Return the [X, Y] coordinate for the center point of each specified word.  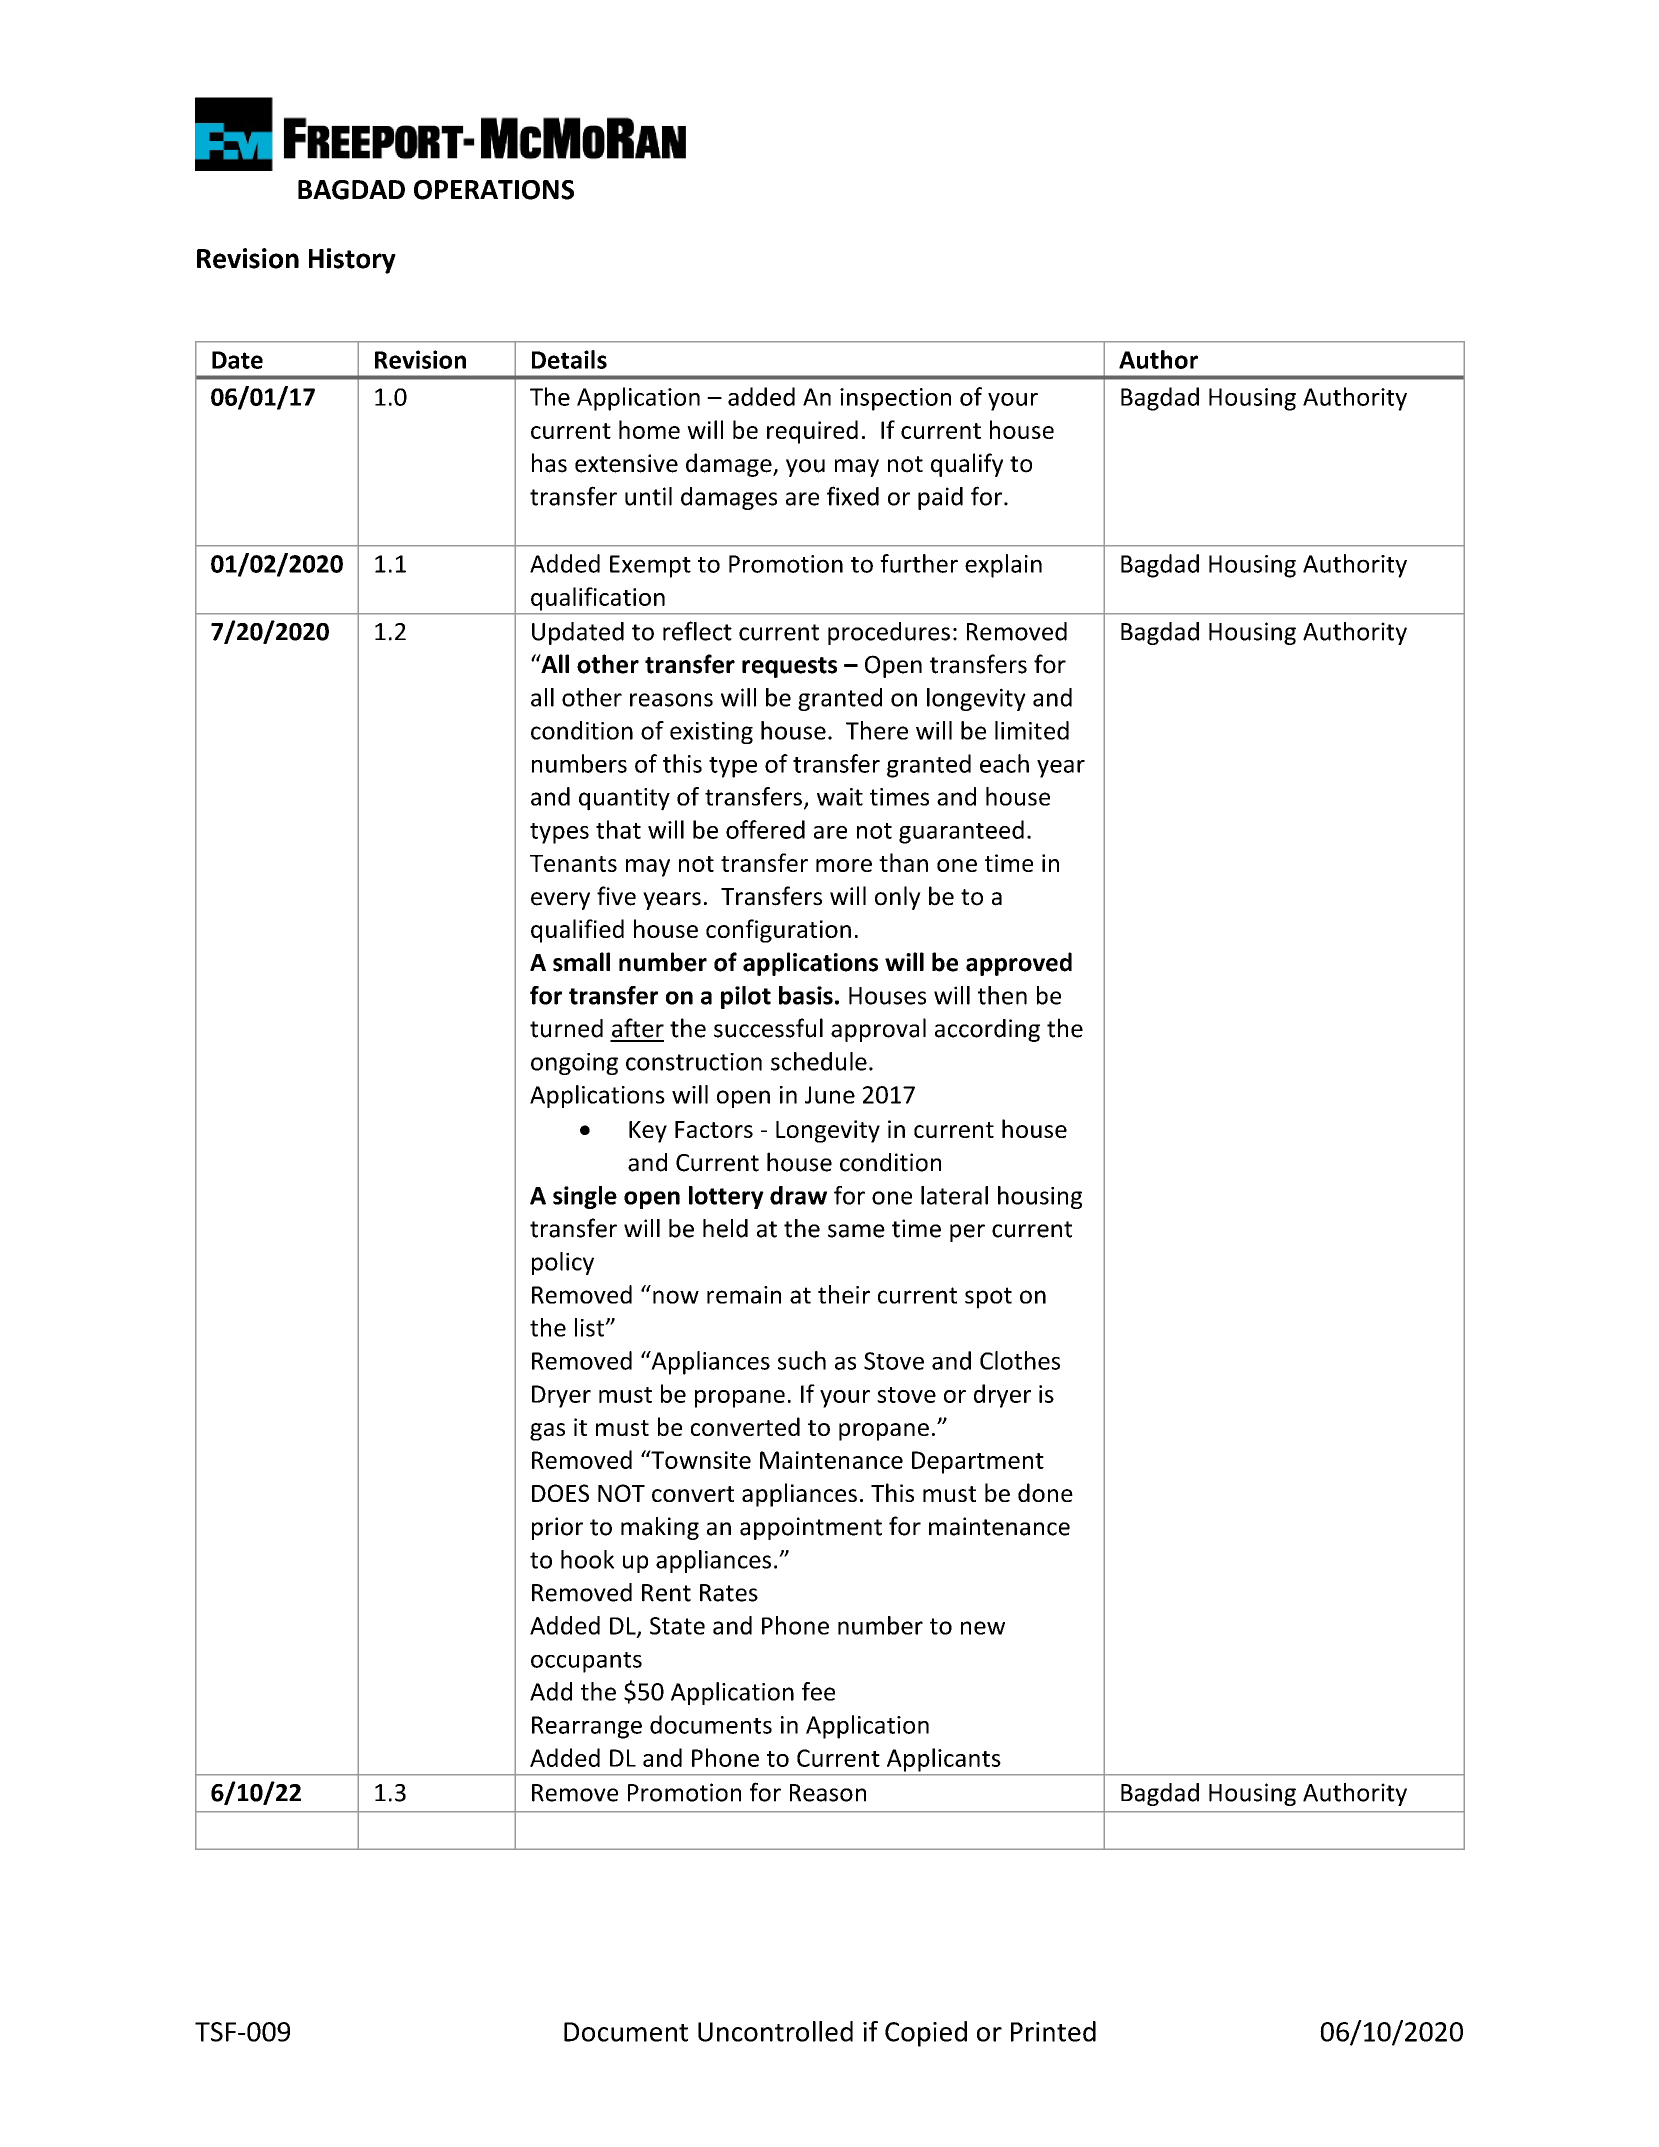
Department [978, 1462]
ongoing [574, 1064]
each [1004, 763]
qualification [598, 599]
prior [557, 1528]
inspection [895, 399]
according [987, 1030]
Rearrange [587, 1727]
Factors [714, 1129]
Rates [729, 1593]
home [649, 429]
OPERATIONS [494, 190]
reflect [697, 631]
